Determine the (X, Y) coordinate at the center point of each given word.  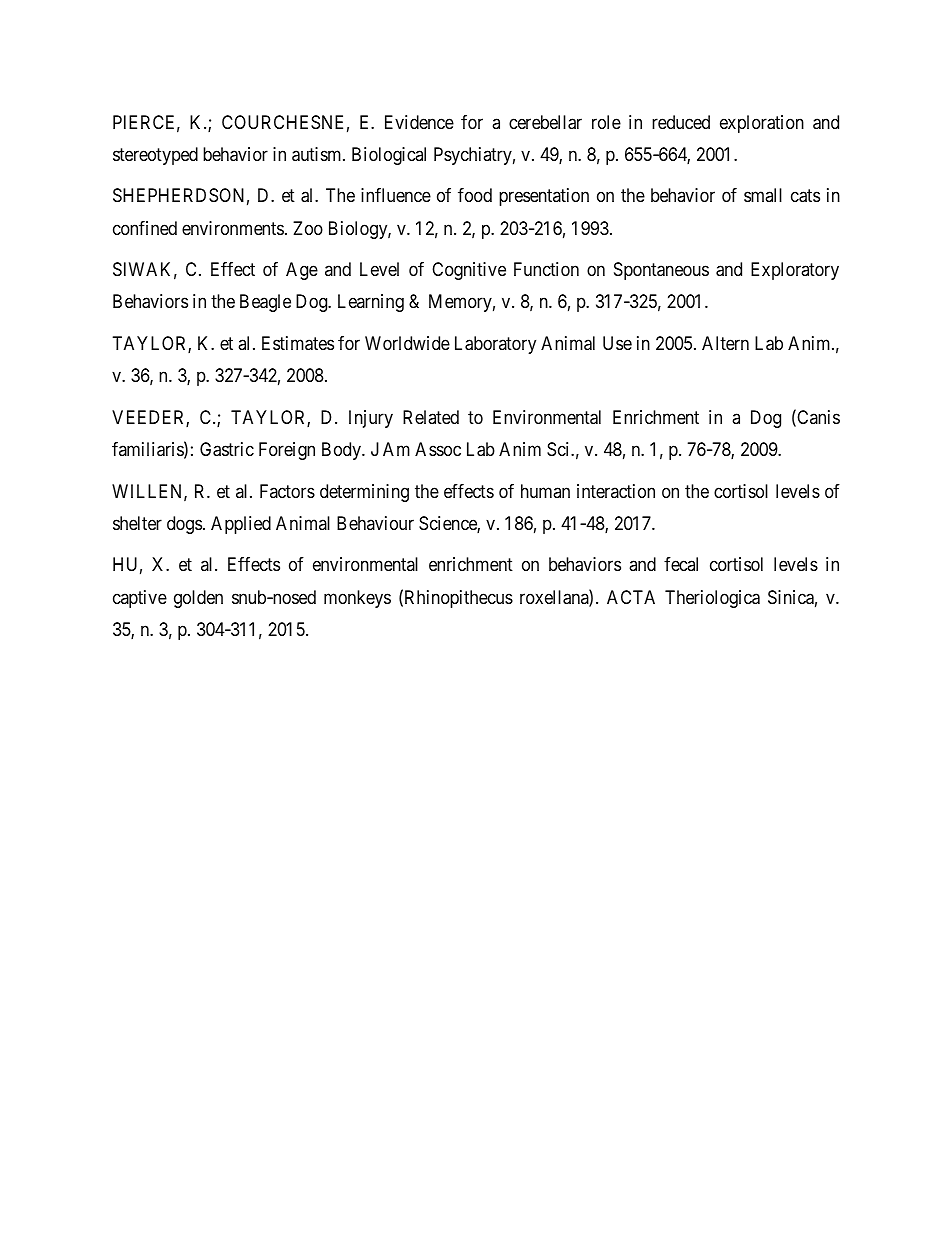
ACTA (631, 597)
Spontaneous (661, 271)
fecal (681, 564)
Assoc (438, 449)
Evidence (419, 122)
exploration (762, 124)
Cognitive (469, 271)
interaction (616, 491)
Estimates (298, 343)
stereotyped (155, 156)
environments (233, 228)
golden (198, 599)
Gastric (227, 449)
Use (617, 343)
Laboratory (495, 345)
